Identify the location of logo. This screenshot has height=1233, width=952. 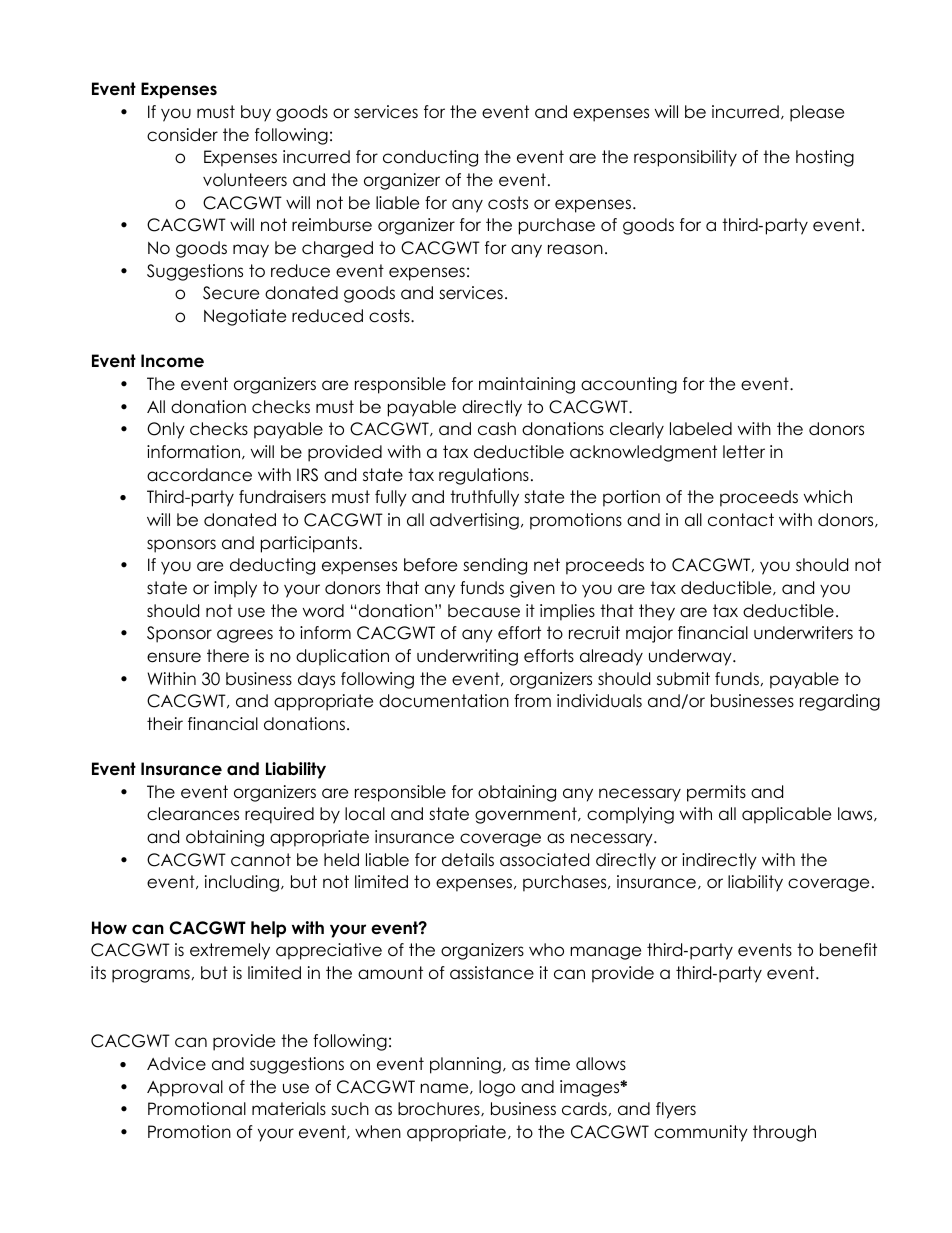
(497, 1088).
